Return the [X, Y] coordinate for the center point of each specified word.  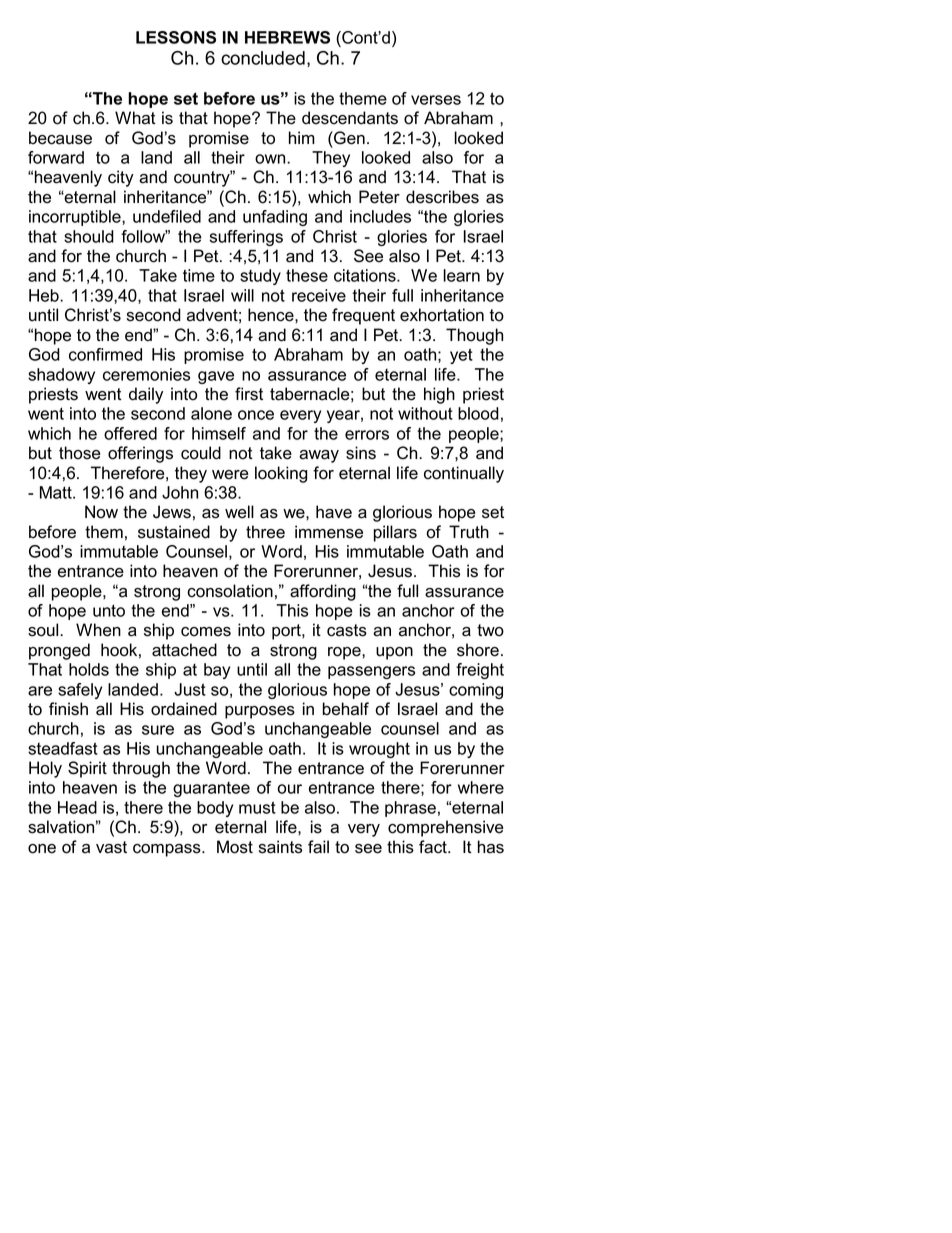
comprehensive [446, 828]
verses [436, 100]
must [257, 807]
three [265, 532]
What [135, 118]
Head [77, 807]
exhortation [442, 315]
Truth [469, 532]
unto [109, 610]
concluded [263, 58]
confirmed [105, 354]
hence [272, 315]
